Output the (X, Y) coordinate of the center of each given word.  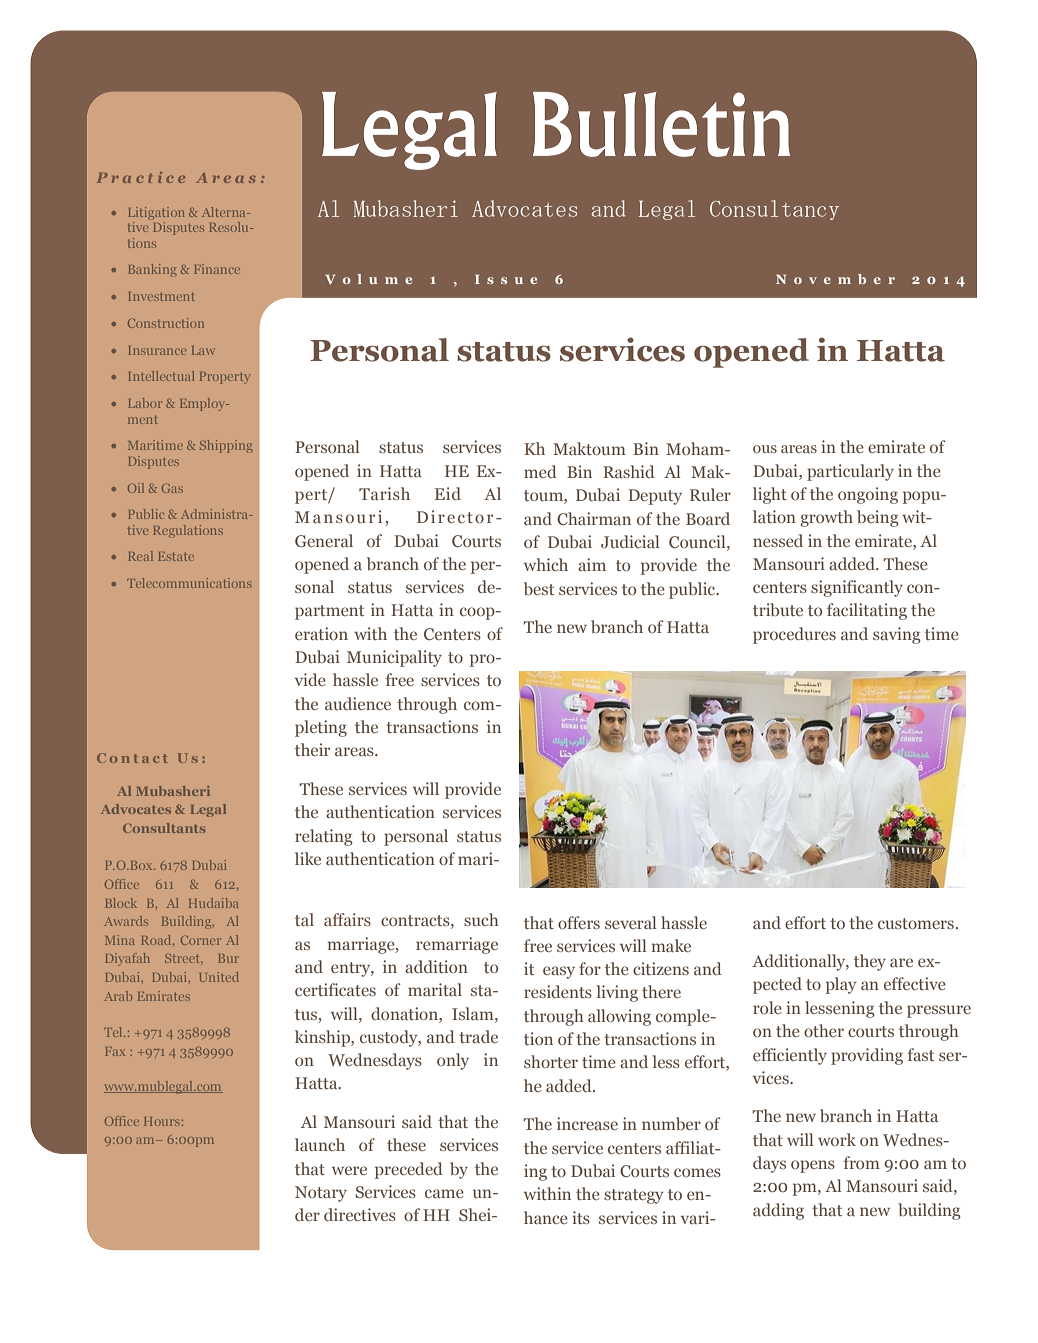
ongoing (868, 495)
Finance (217, 269)
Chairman (594, 518)
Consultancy (774, 210)
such (481, 919)
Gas (172, 488)
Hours (162, 1121)
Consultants (164, 828)
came (444, 1193)
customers (916, 923)
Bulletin (661, 124)
